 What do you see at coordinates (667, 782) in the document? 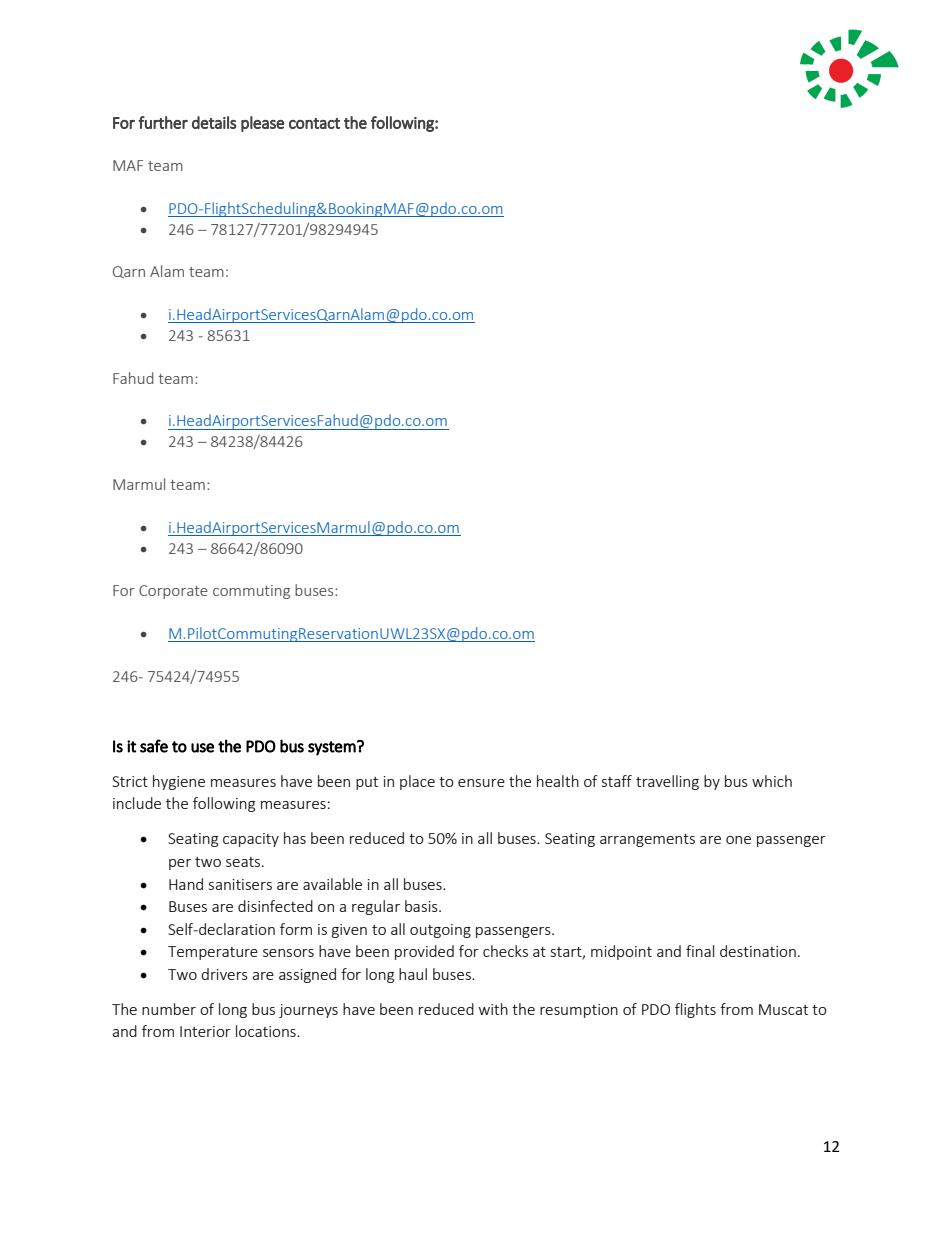
I see `travelling` at bounding box center [667, 782].
